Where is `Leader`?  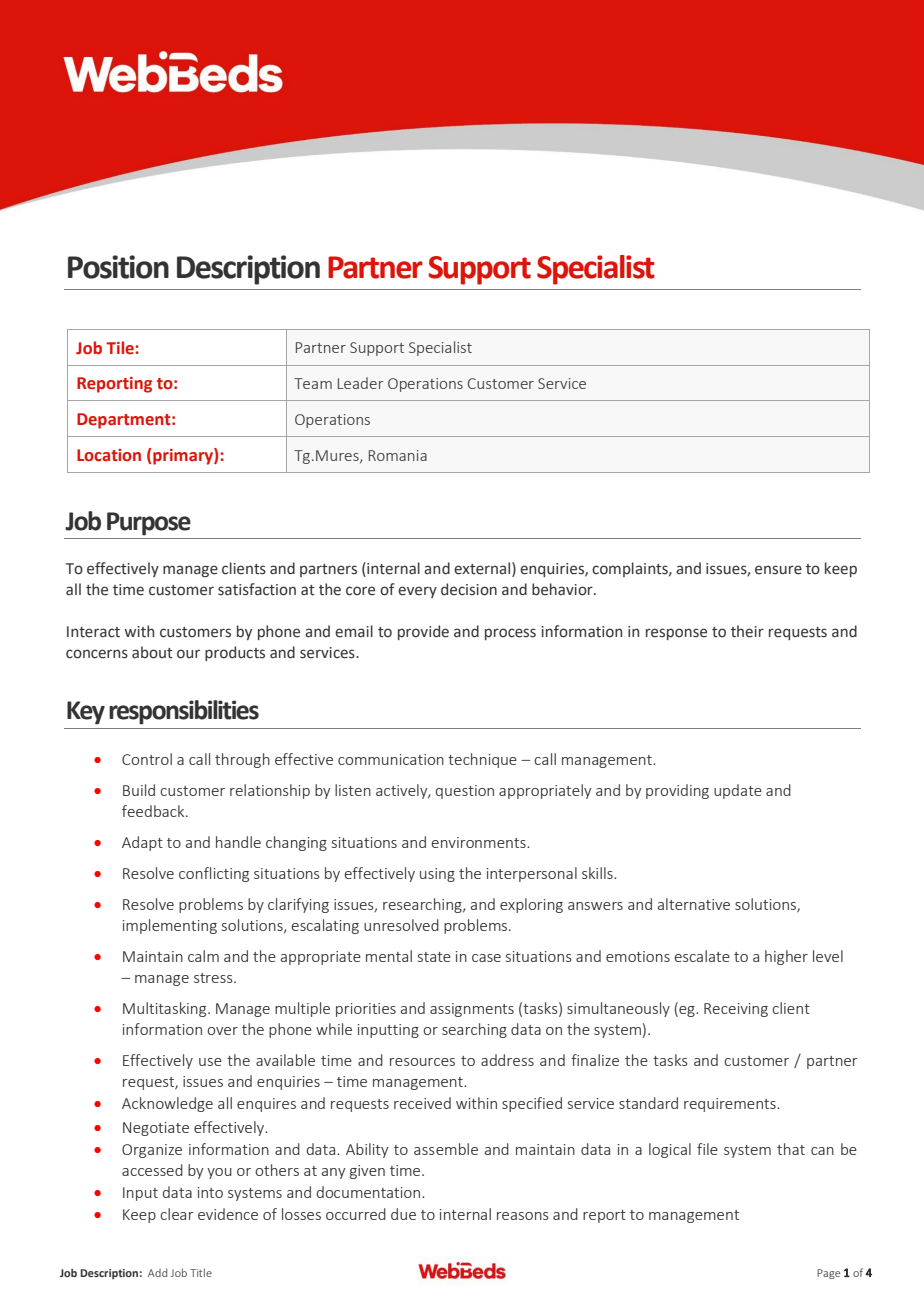
Leader is located at coordinates (361, 383).
